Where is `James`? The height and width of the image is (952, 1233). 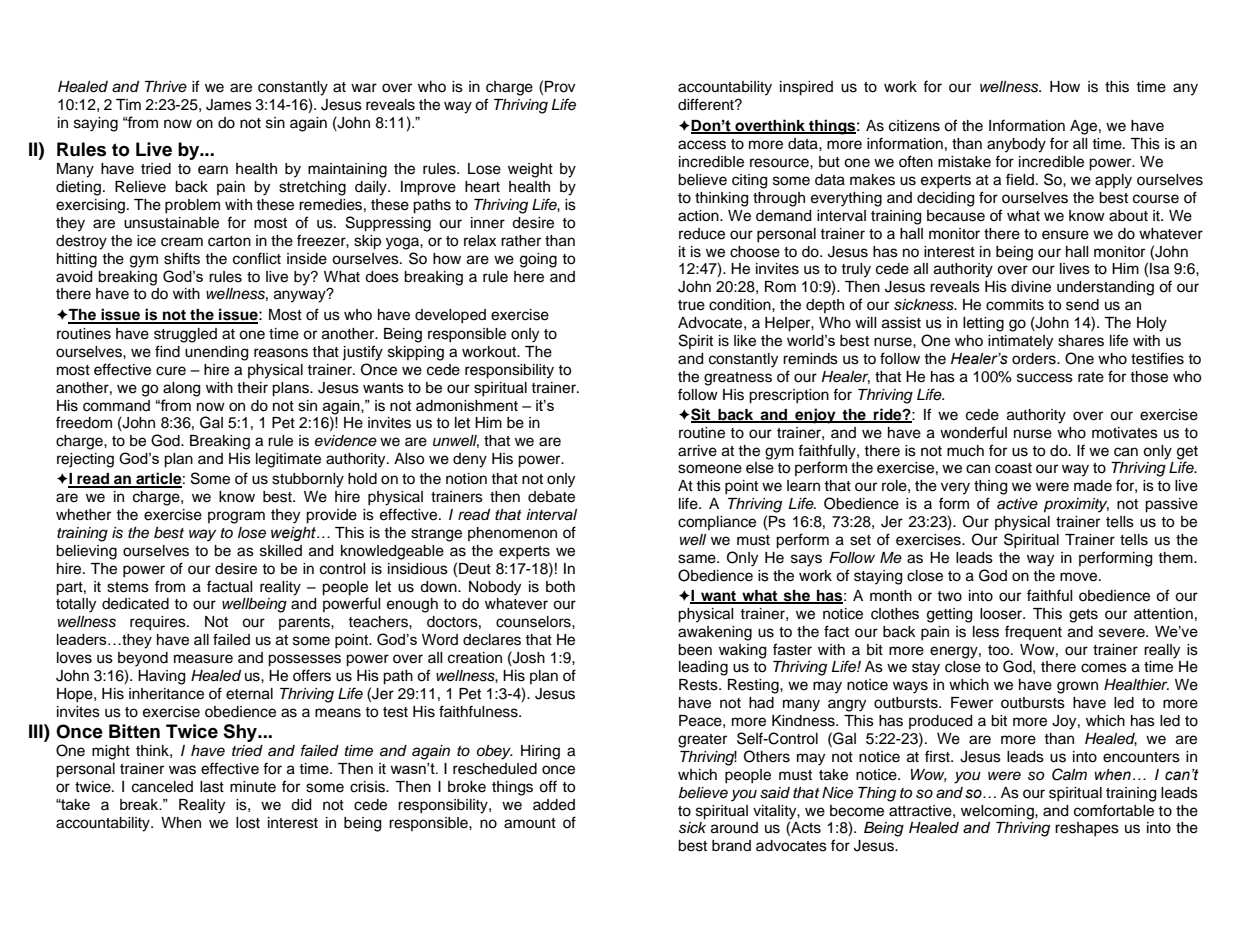
James is located at coordinates (229, 105).
